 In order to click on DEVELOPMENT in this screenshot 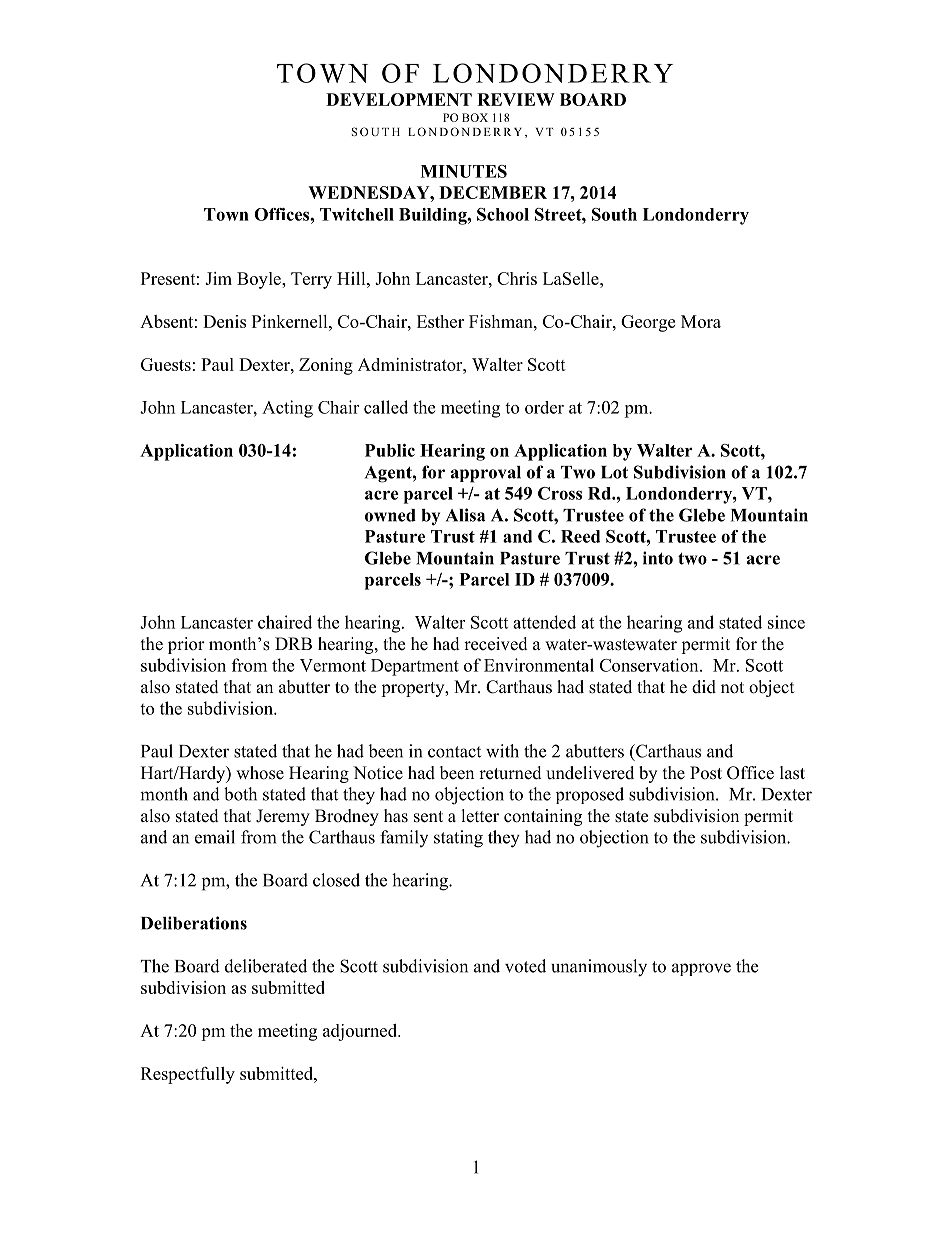, I will do `click(399, 99)`.
